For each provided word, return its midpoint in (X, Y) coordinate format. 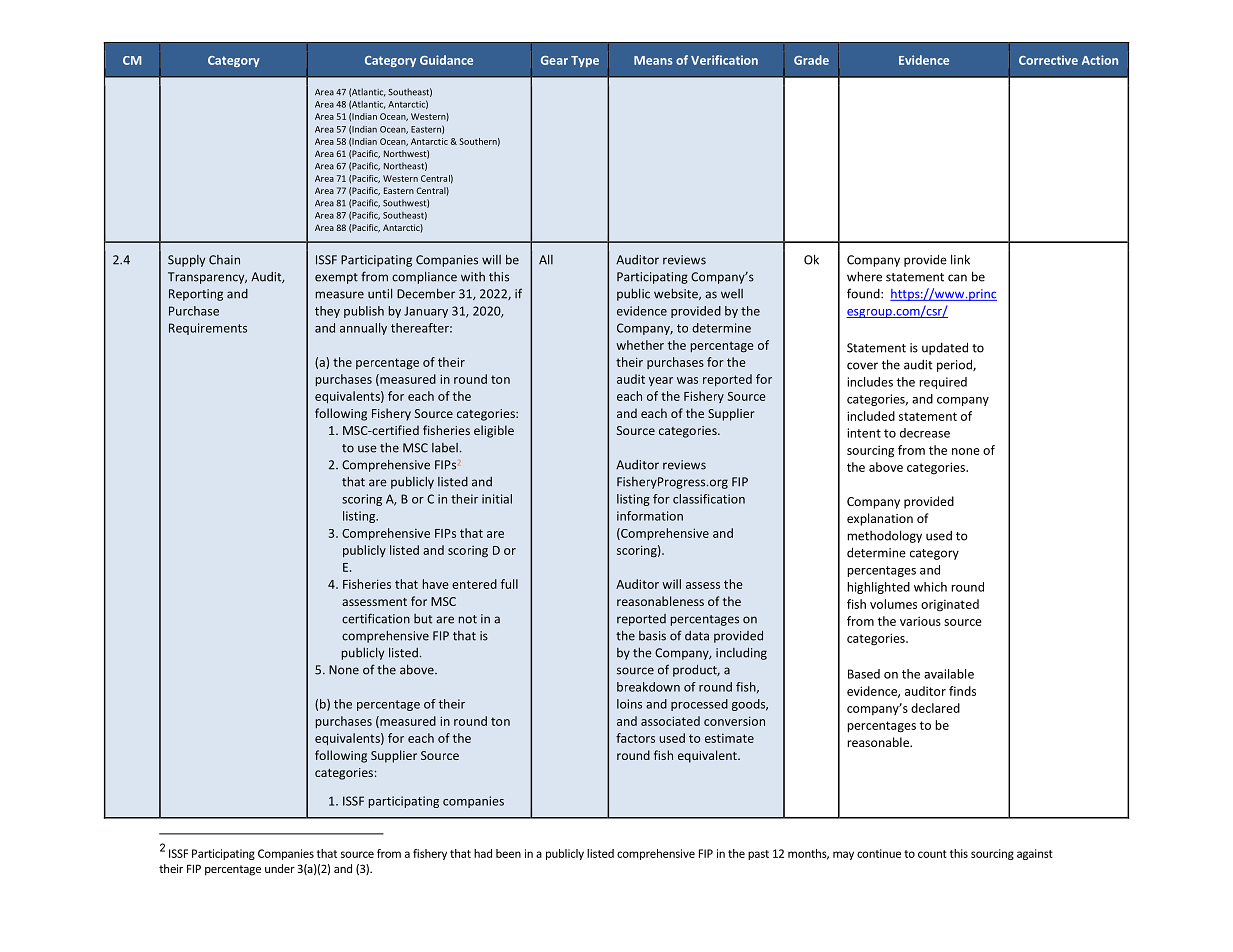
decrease (925, 433)
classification (709, 499)
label (445, 448)
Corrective (1048, 60)
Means (653, 60)
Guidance (446, 60)
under (280, 868)
